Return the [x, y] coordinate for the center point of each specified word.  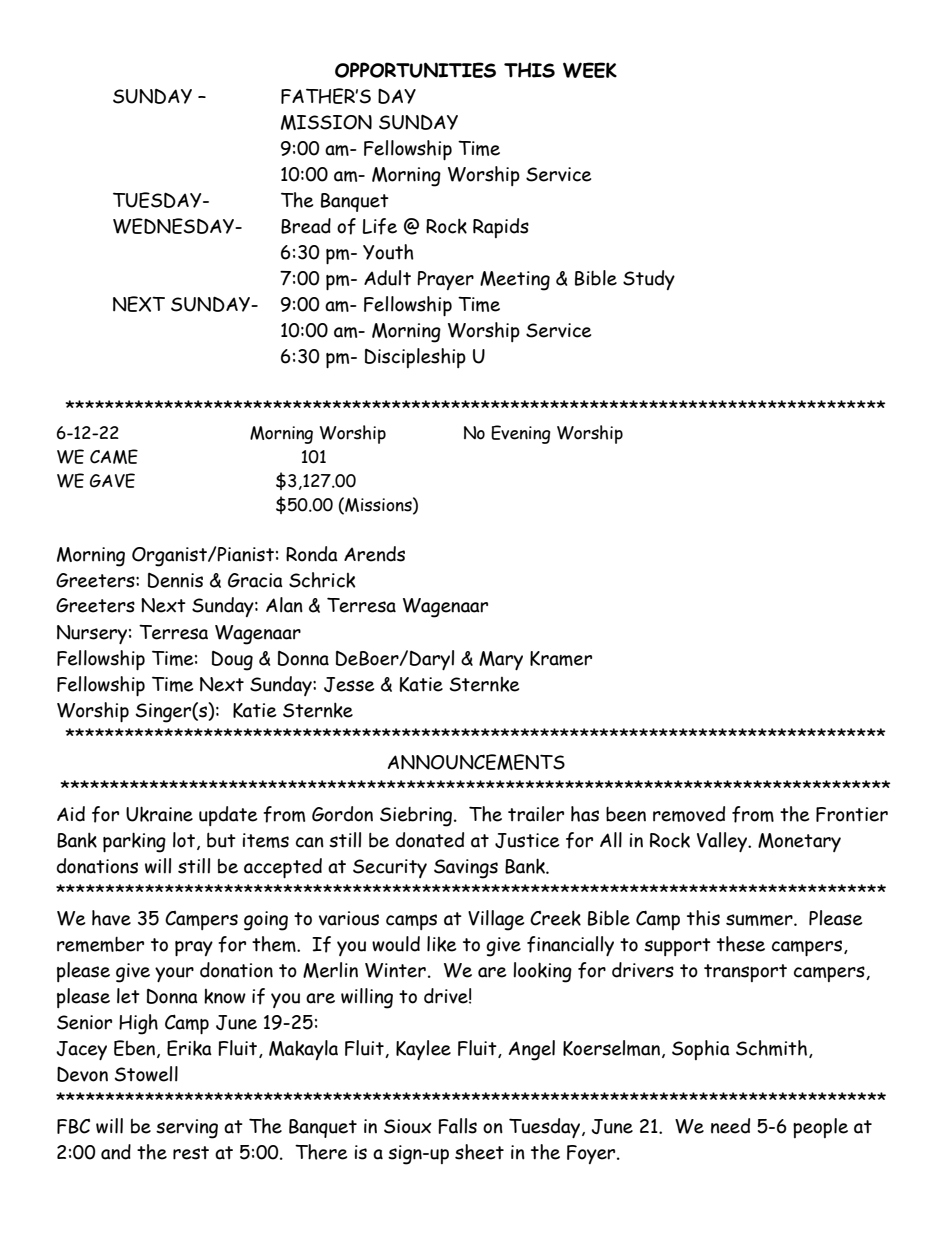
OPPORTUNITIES [415, 70]
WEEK [590, 70]
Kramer [561, 658]
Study [649, 280]
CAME [114, 456]
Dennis [175, 580]
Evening [521, 434]
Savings [466, 869]
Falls [457, 1126]
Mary [501, 660]
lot [184, 840]
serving [187, 1129]
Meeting [515, 281]
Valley [723, 842]
